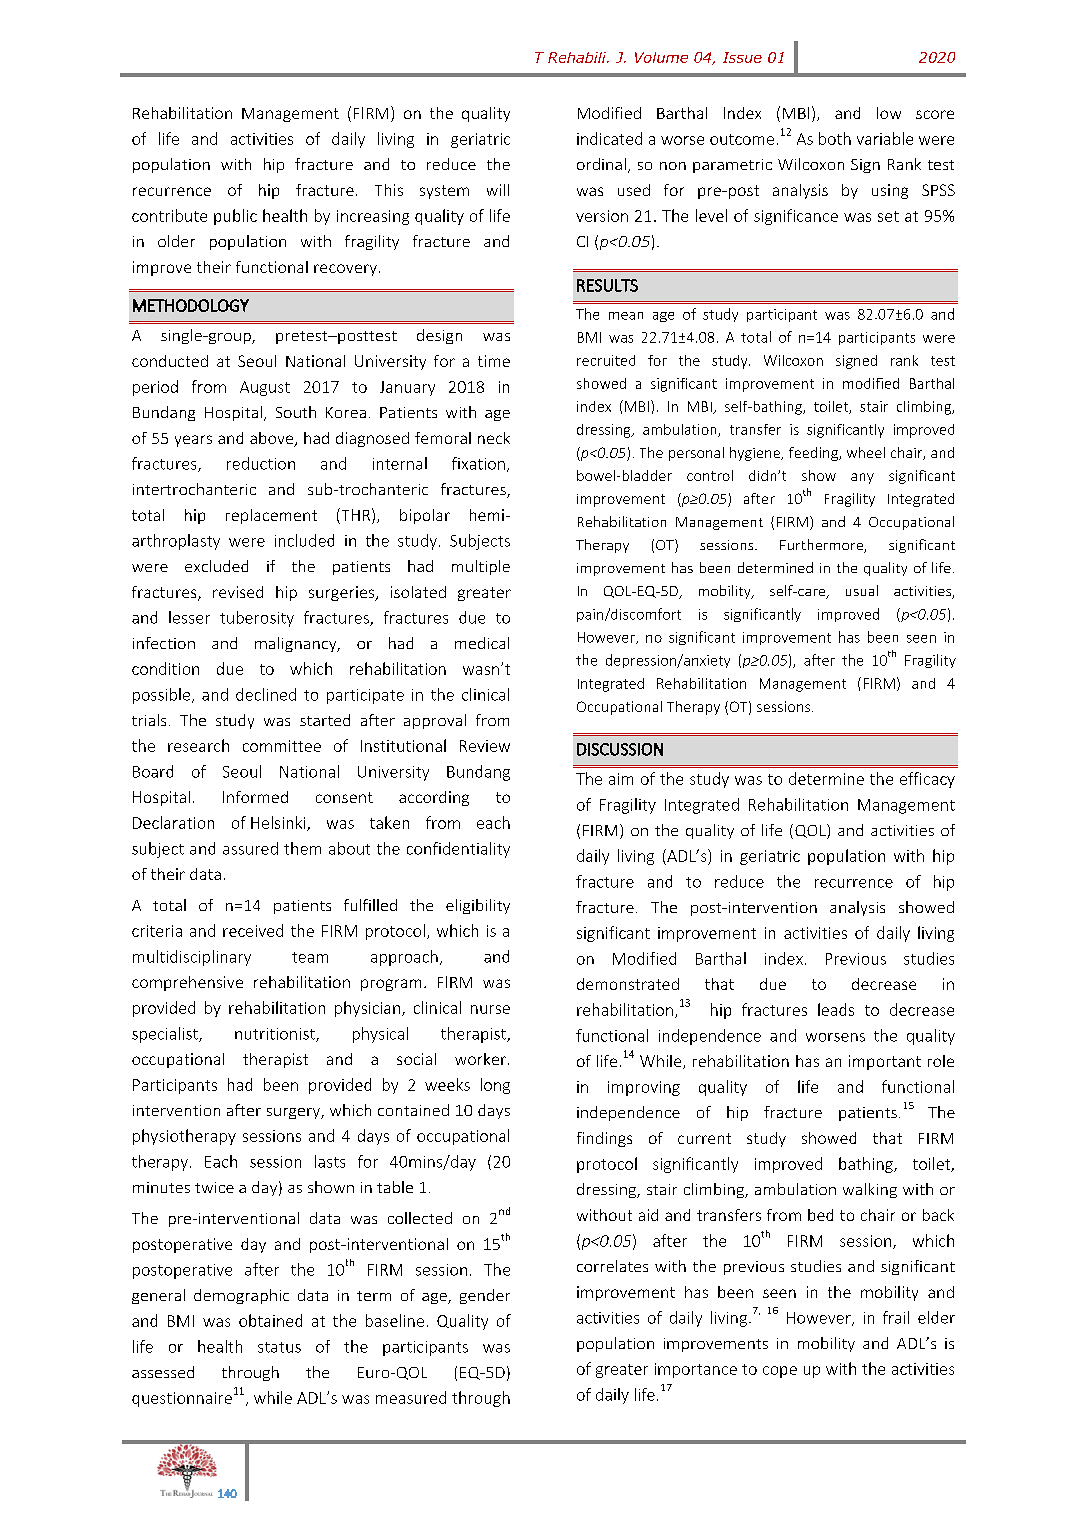 The width and height of the document is (1087, 1538). I want to click on nurse, so click(490, 1009).
